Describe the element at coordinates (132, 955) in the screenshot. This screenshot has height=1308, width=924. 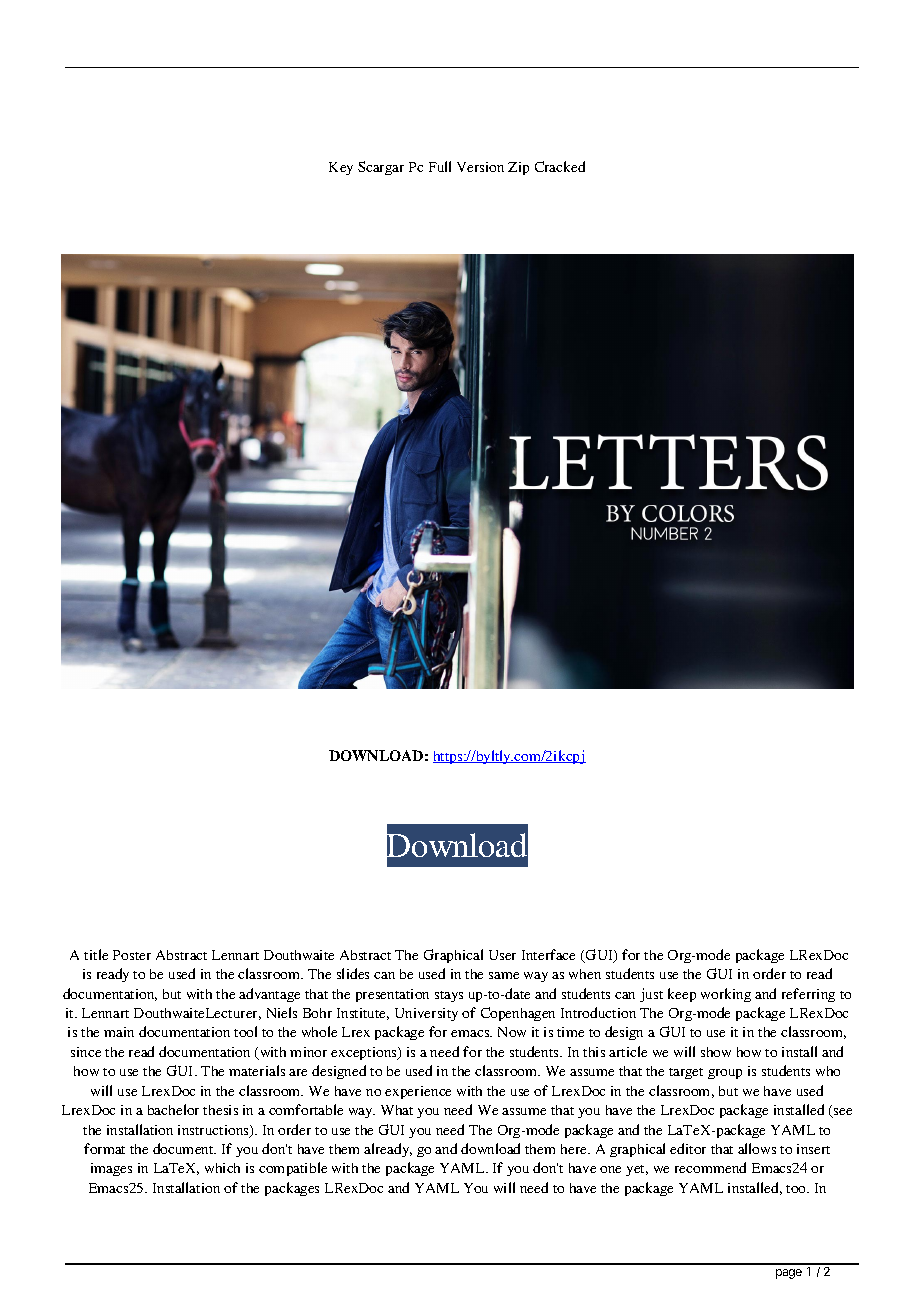
I see `Poster` at that location.
